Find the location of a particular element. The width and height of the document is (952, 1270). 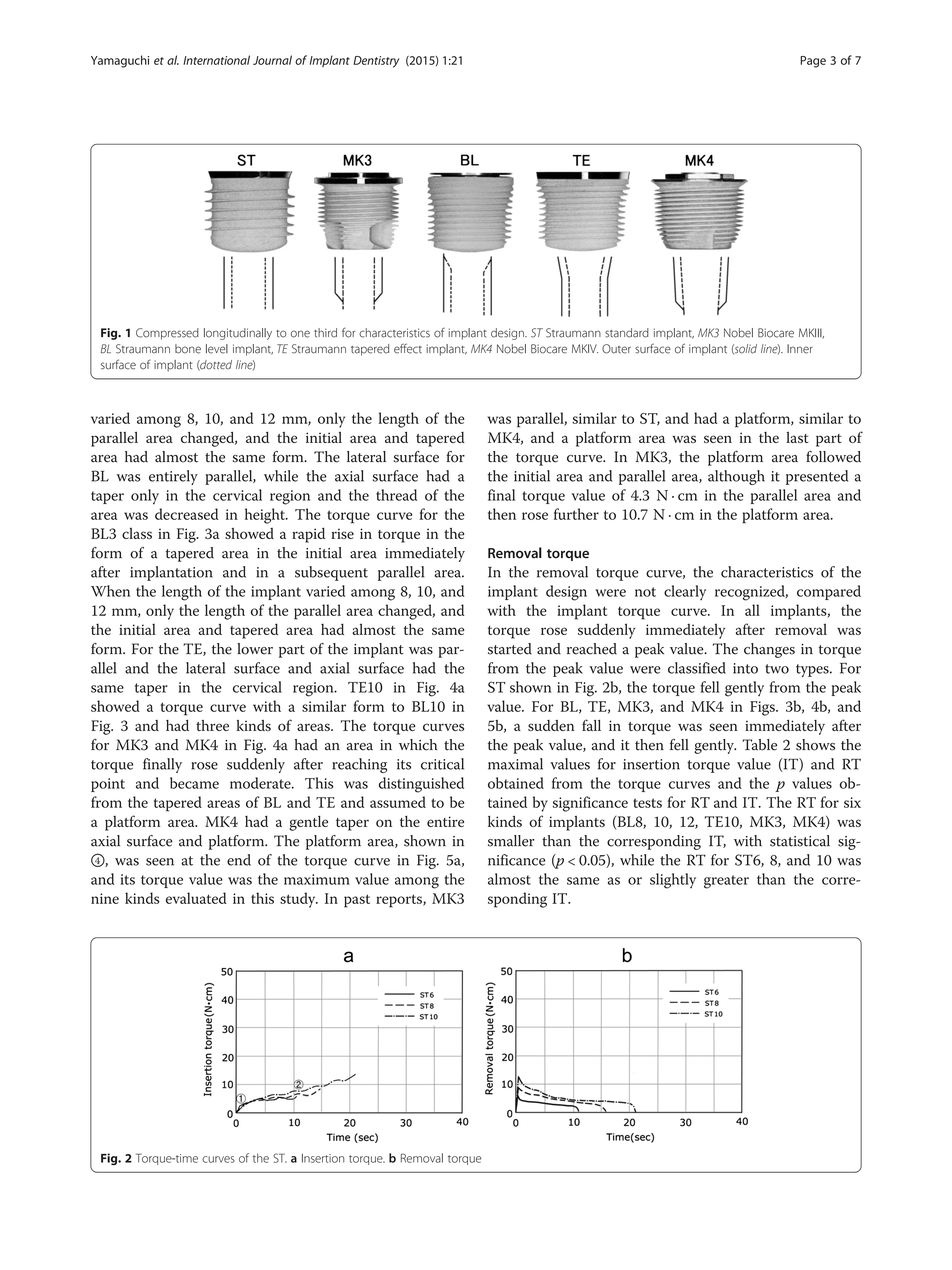

effect is located at coordinates (408, 348).
